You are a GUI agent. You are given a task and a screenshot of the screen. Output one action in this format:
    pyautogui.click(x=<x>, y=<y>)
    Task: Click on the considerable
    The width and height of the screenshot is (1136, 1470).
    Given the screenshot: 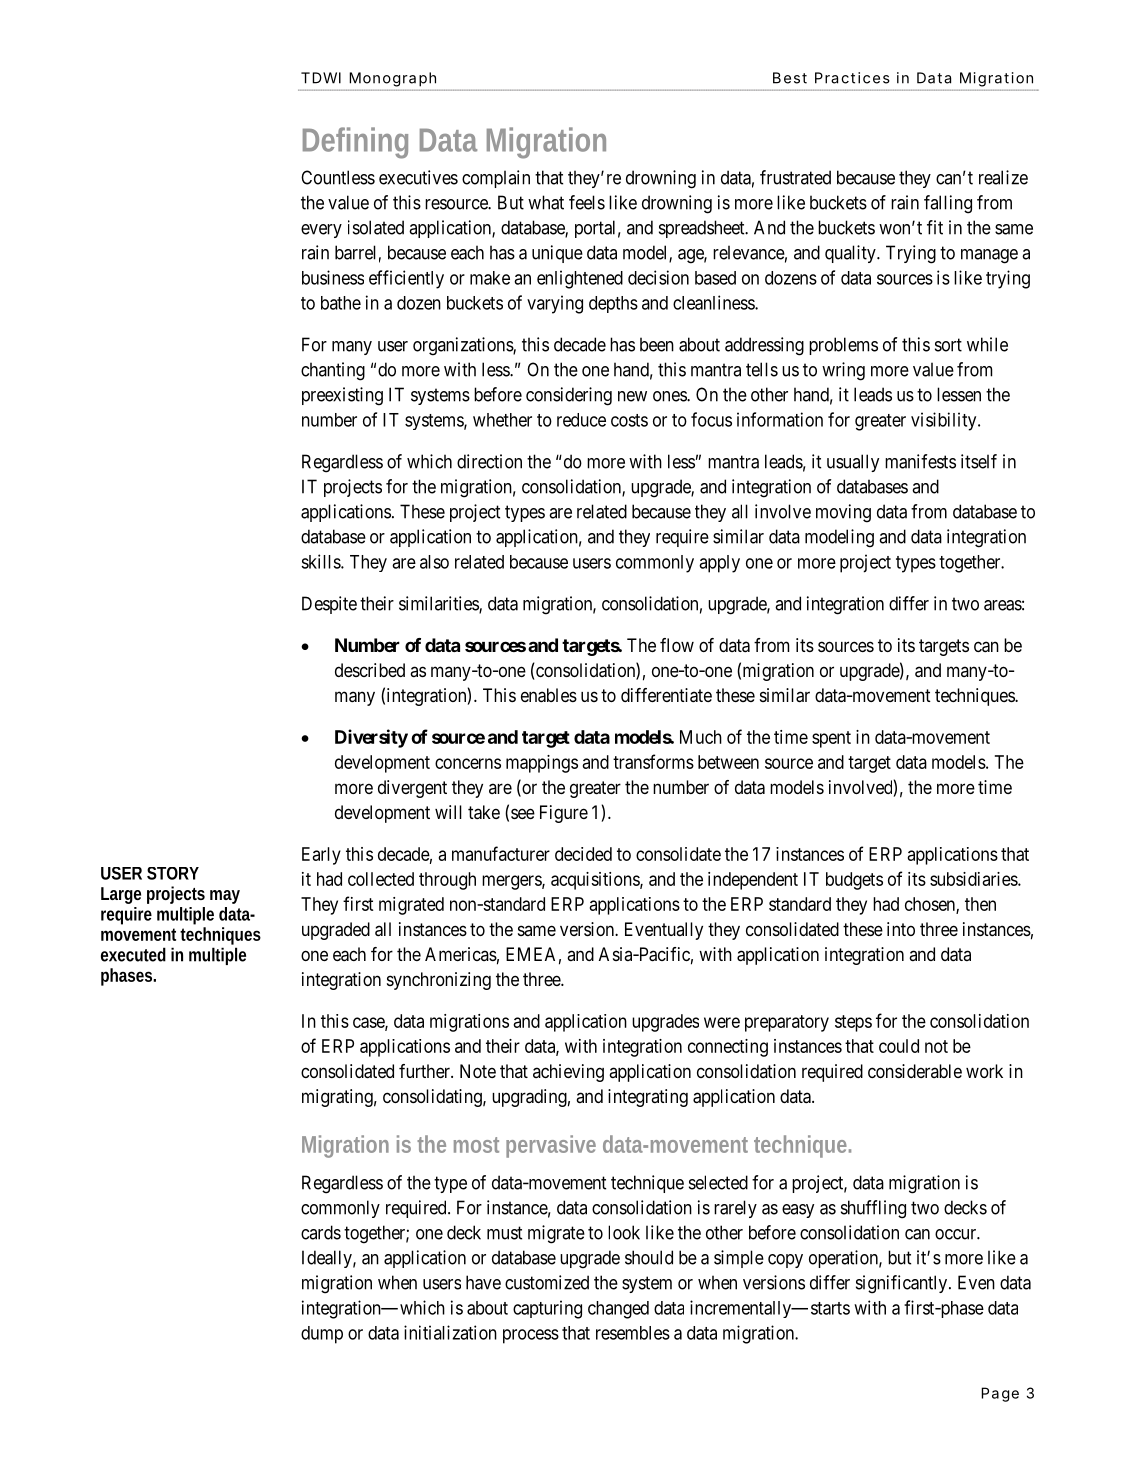 What is the action you would take?
    pyautogui.click(x=915, y=1071)
